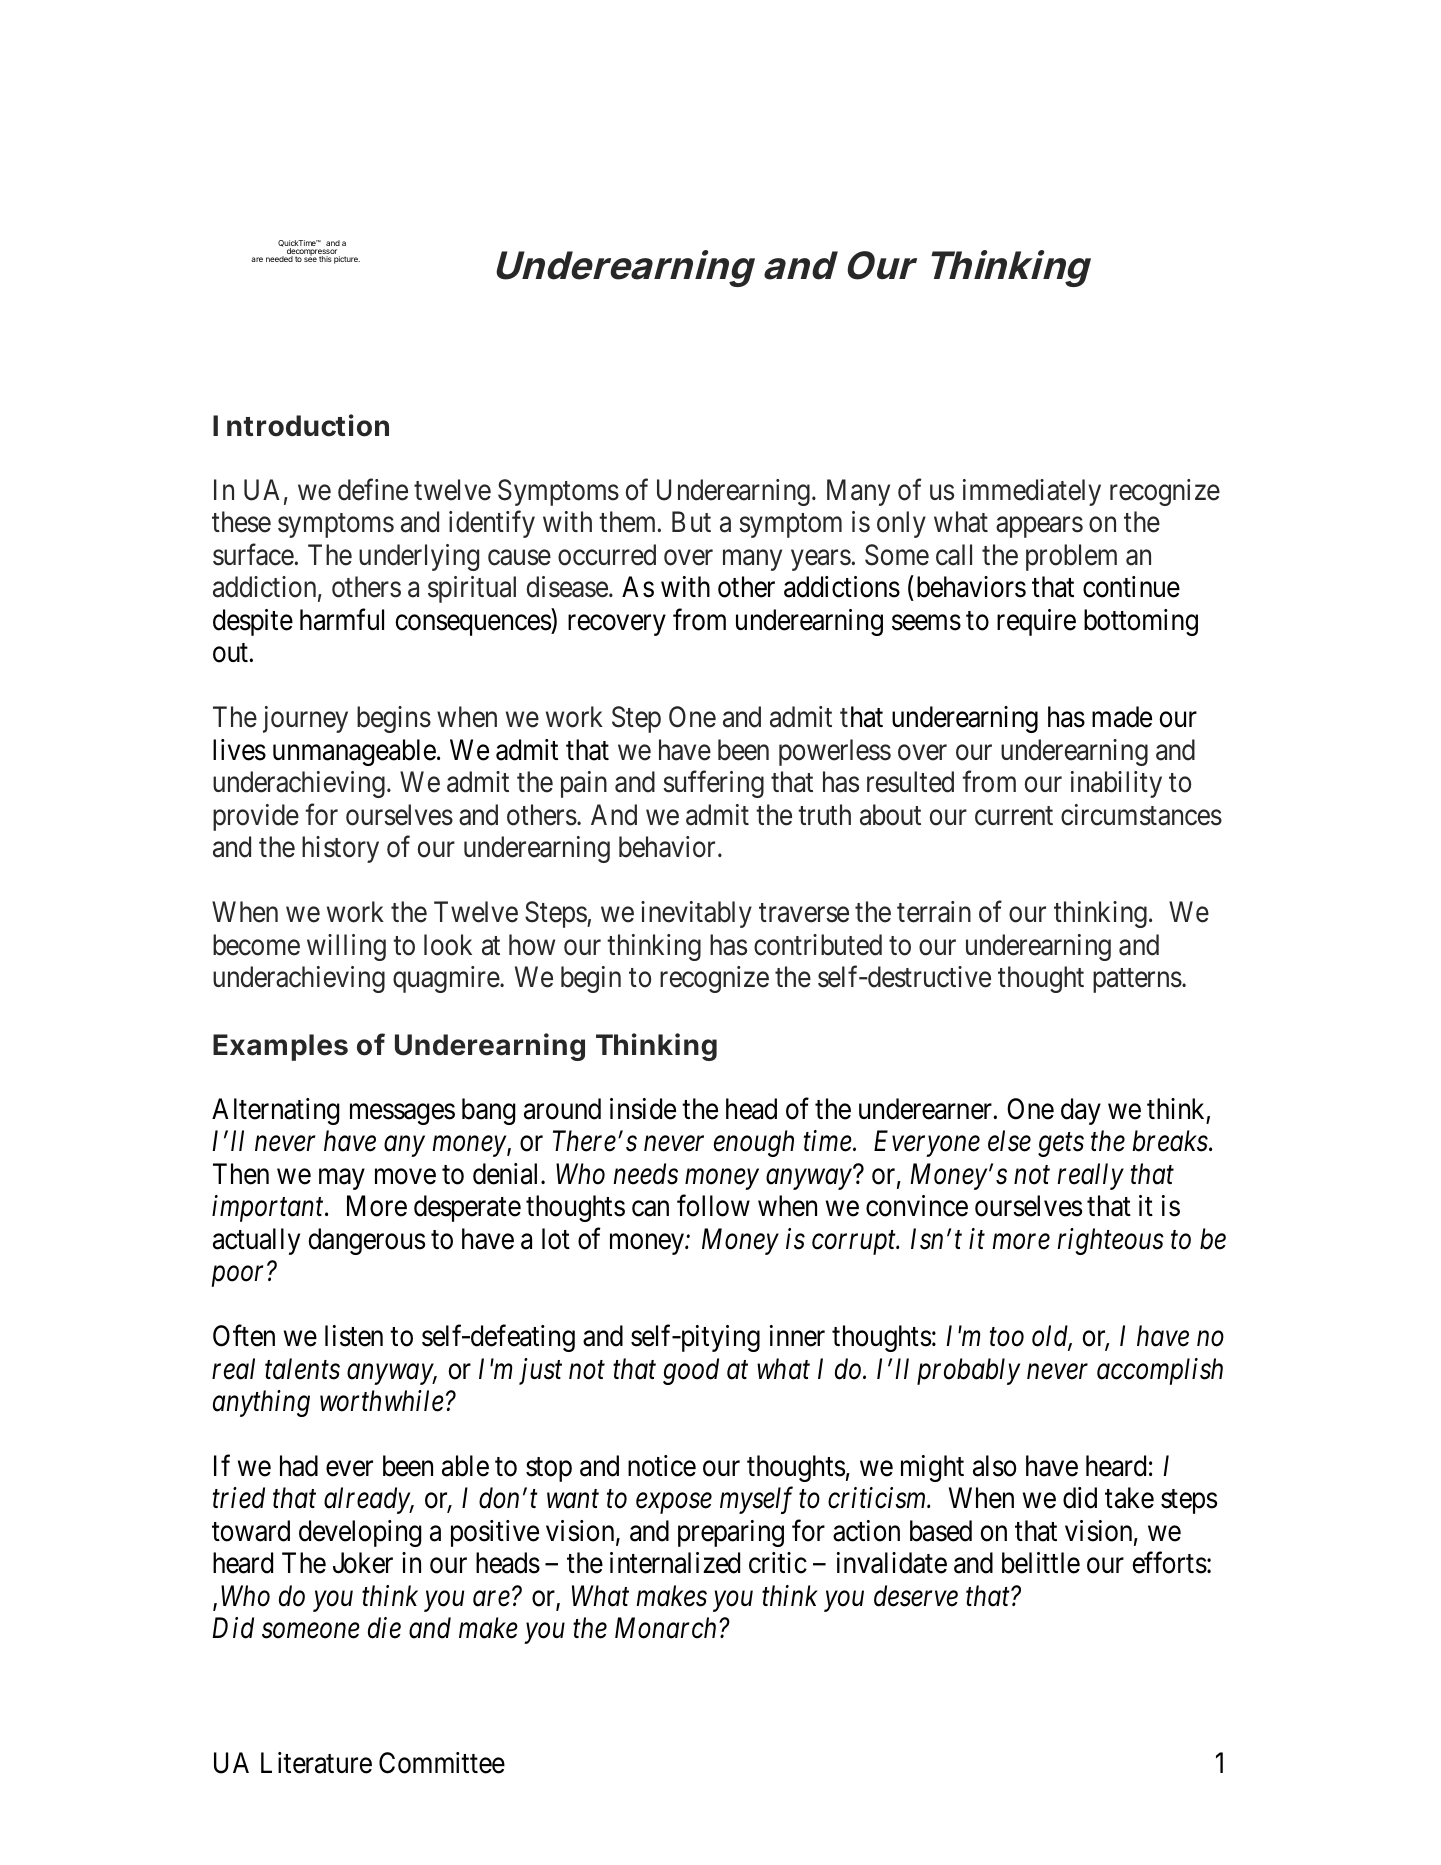 The image size is (1441, 1865). What do you see at coordinates (713, 1206) in the screenshot?
I see `follow` at bounding box center [713, 1206].
